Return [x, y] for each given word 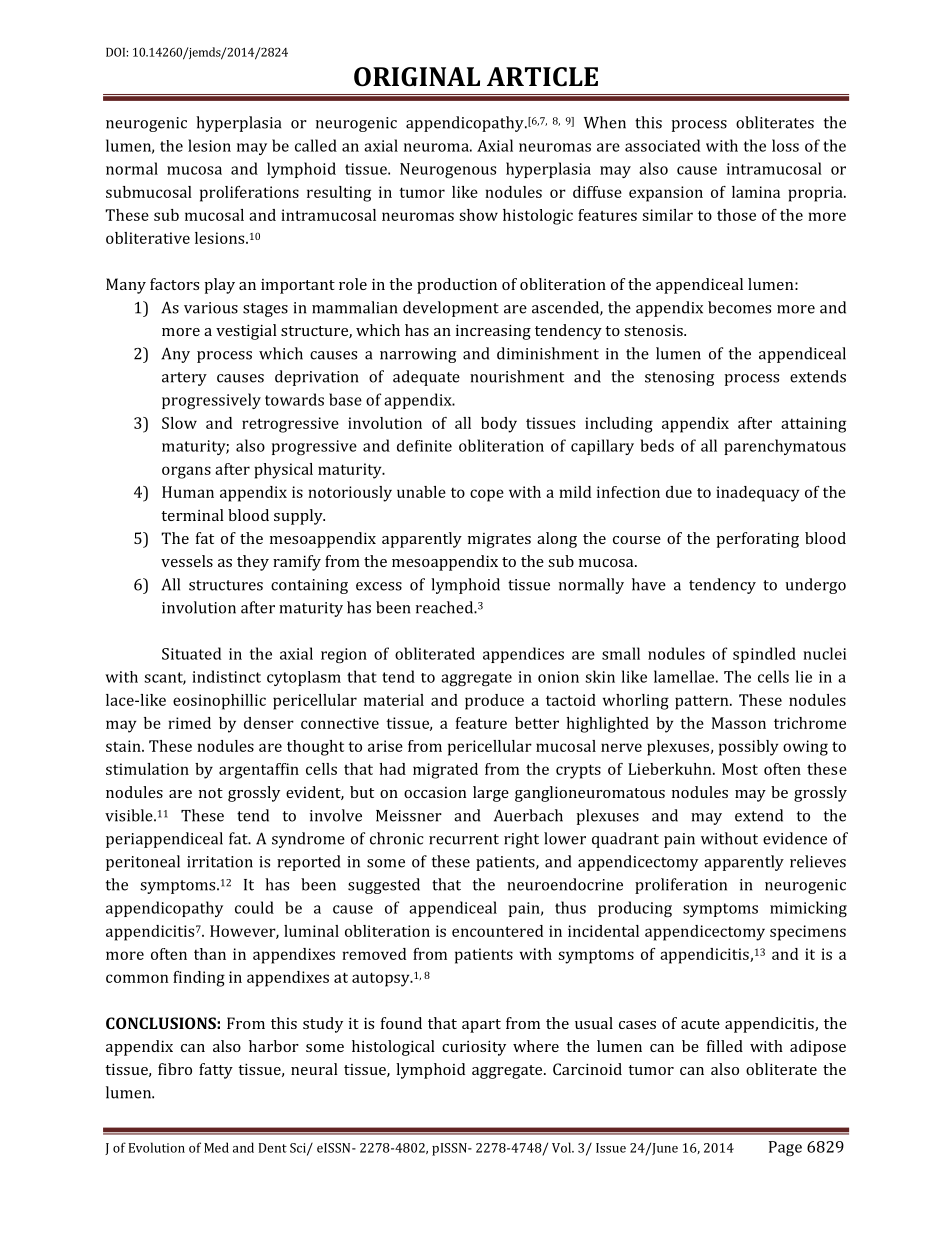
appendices [523, 655]
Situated [191, 653]
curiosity [474, 1048]
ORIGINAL [417, 77]
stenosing [679, 378]
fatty [216, 1071]
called [316, 145]
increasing [493, 332]
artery [184, 379]
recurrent [464, 839]
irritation [220, 862]
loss [785, 145]
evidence [795, 838]
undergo [816, 586]
